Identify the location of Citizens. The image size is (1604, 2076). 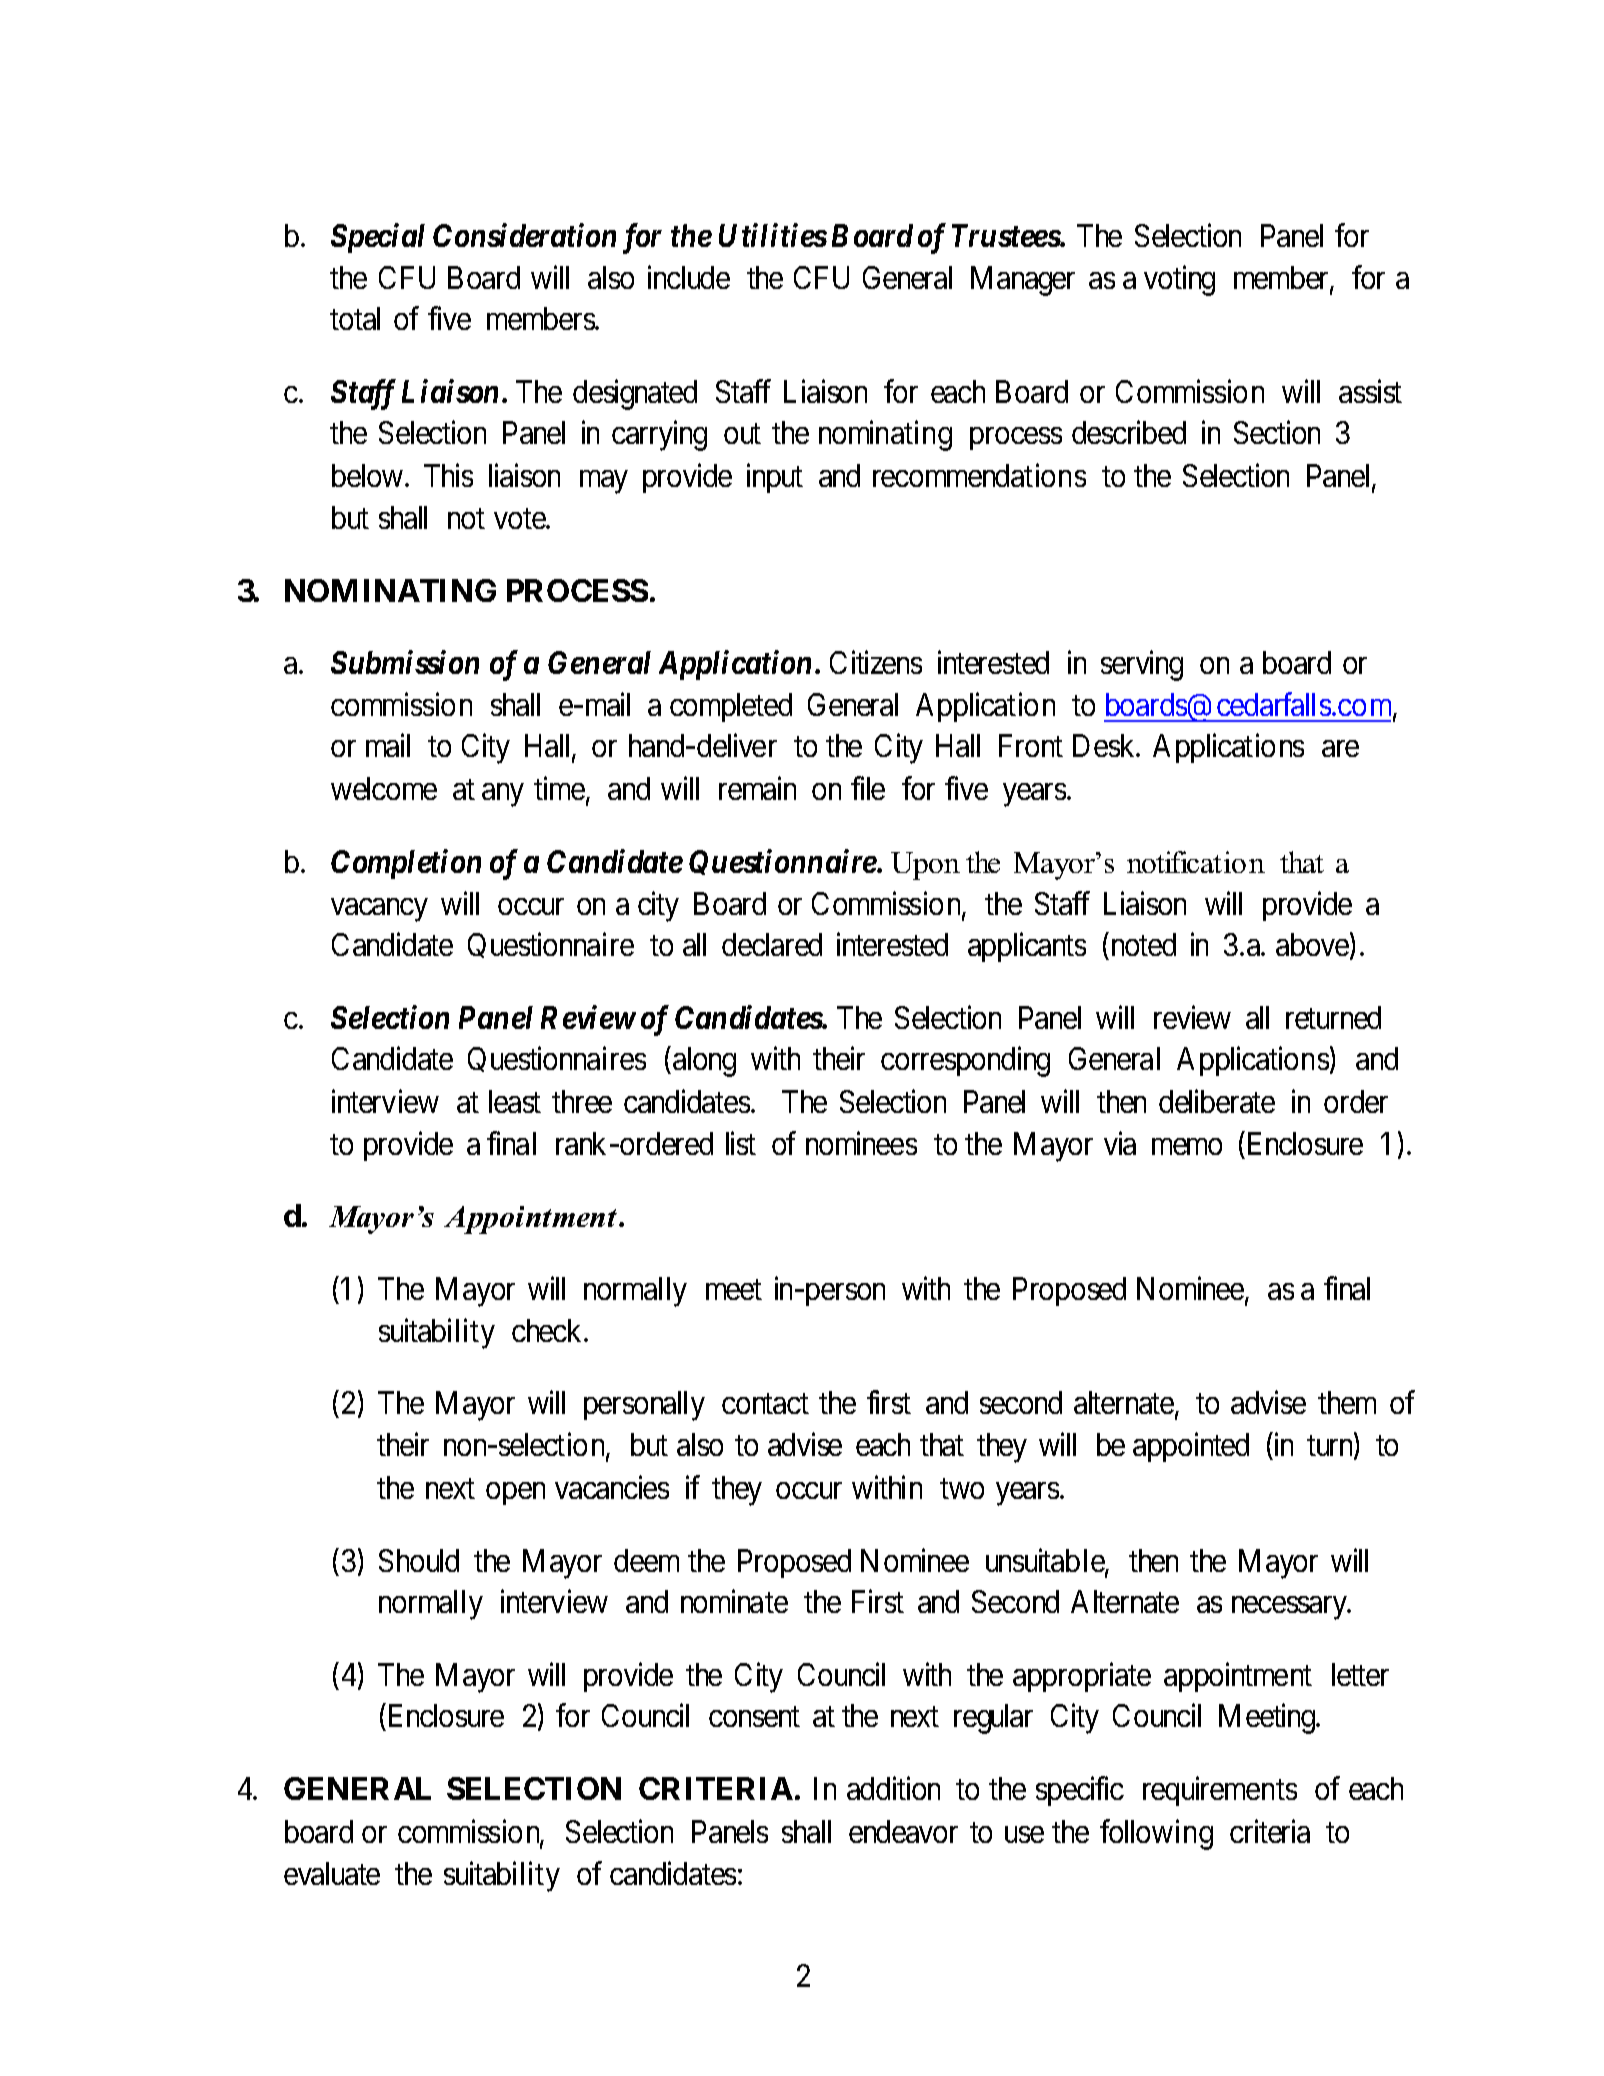
(876, 662).
